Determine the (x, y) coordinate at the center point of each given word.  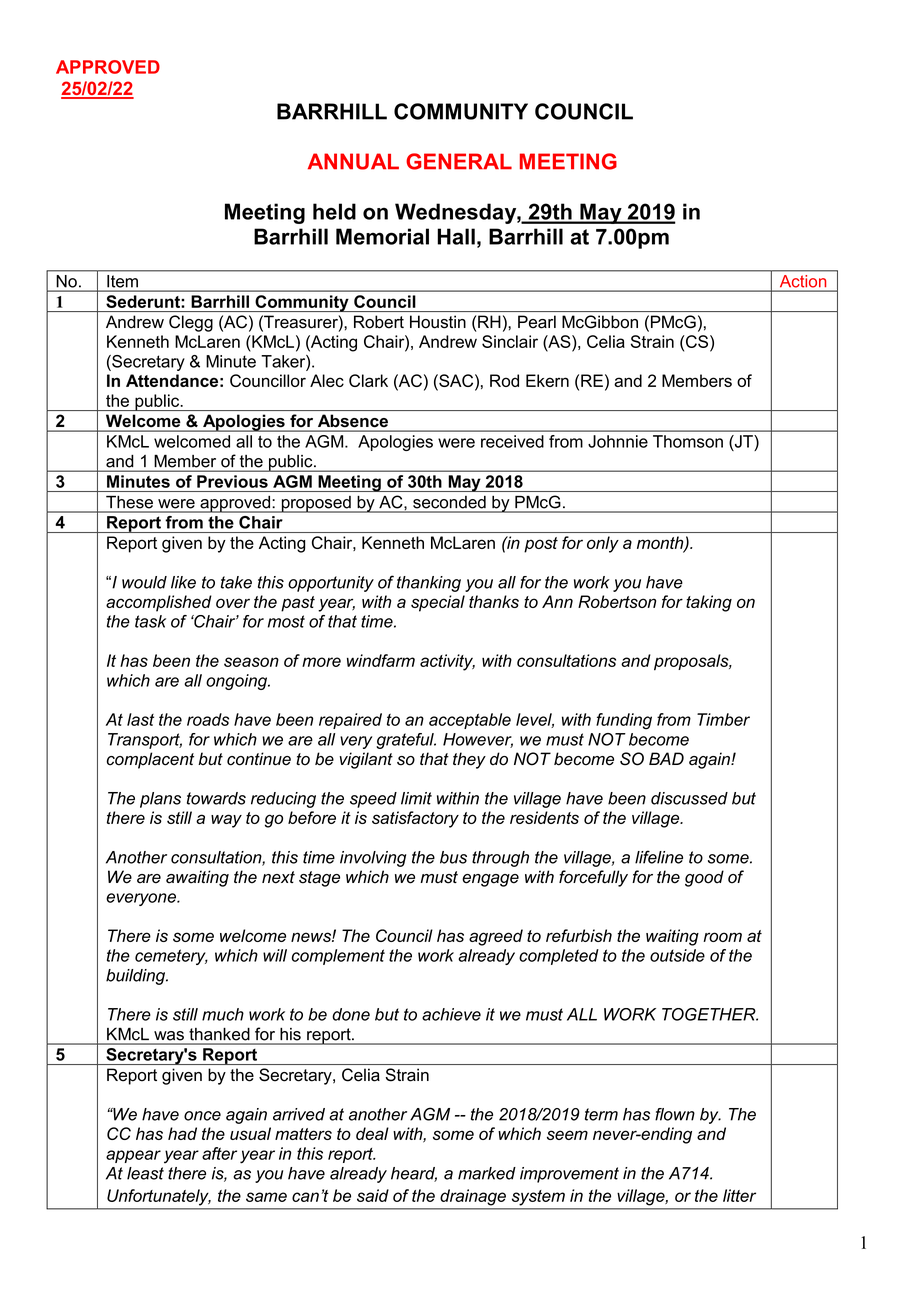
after (219, 1153)
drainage (473, 1197)
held (334, 211)
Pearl (537, 322)
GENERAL (459, 161)
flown (675, 1114)
